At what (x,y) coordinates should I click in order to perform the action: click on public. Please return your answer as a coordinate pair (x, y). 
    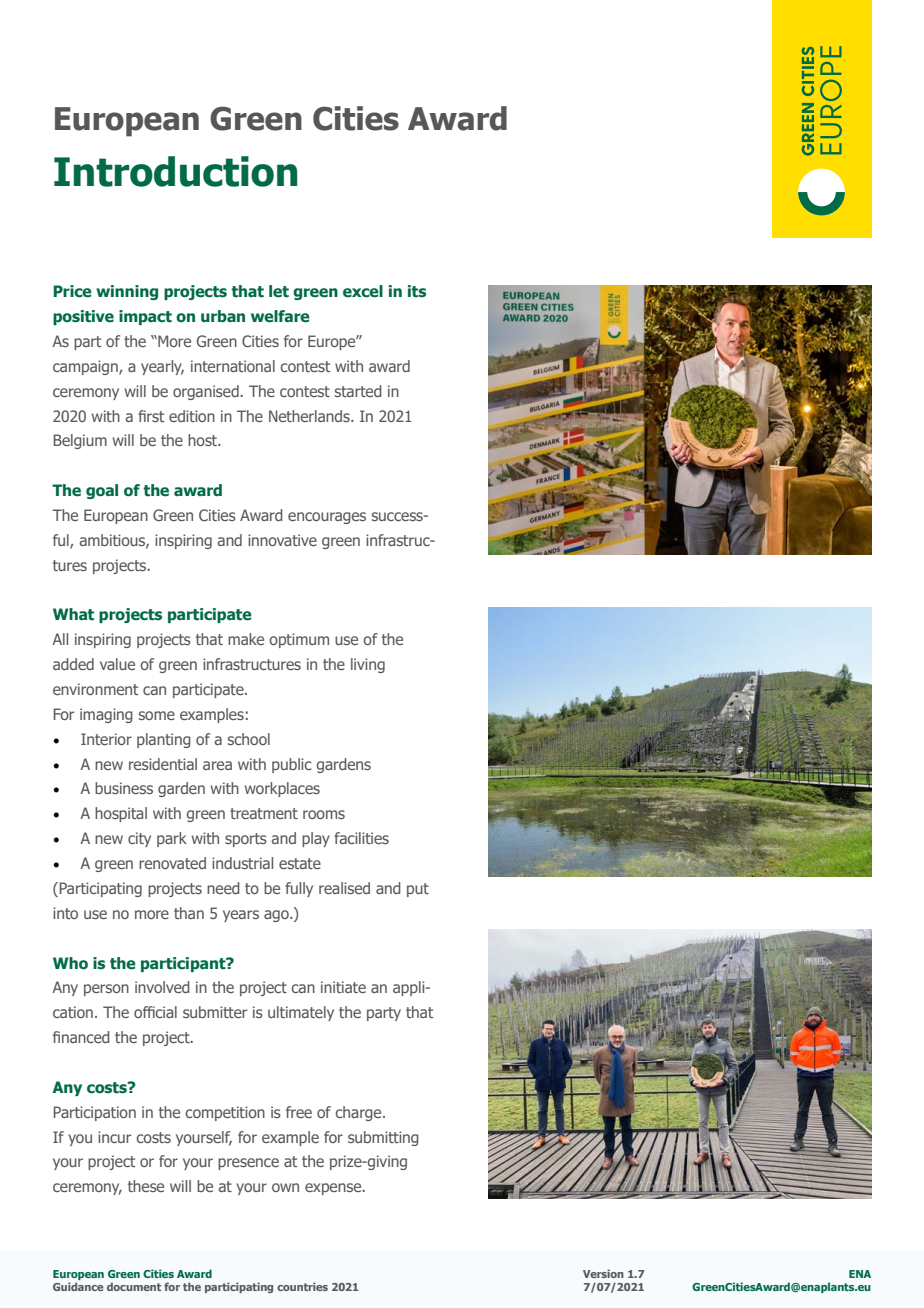
    Looking at the image, I should click on (292, 765).
